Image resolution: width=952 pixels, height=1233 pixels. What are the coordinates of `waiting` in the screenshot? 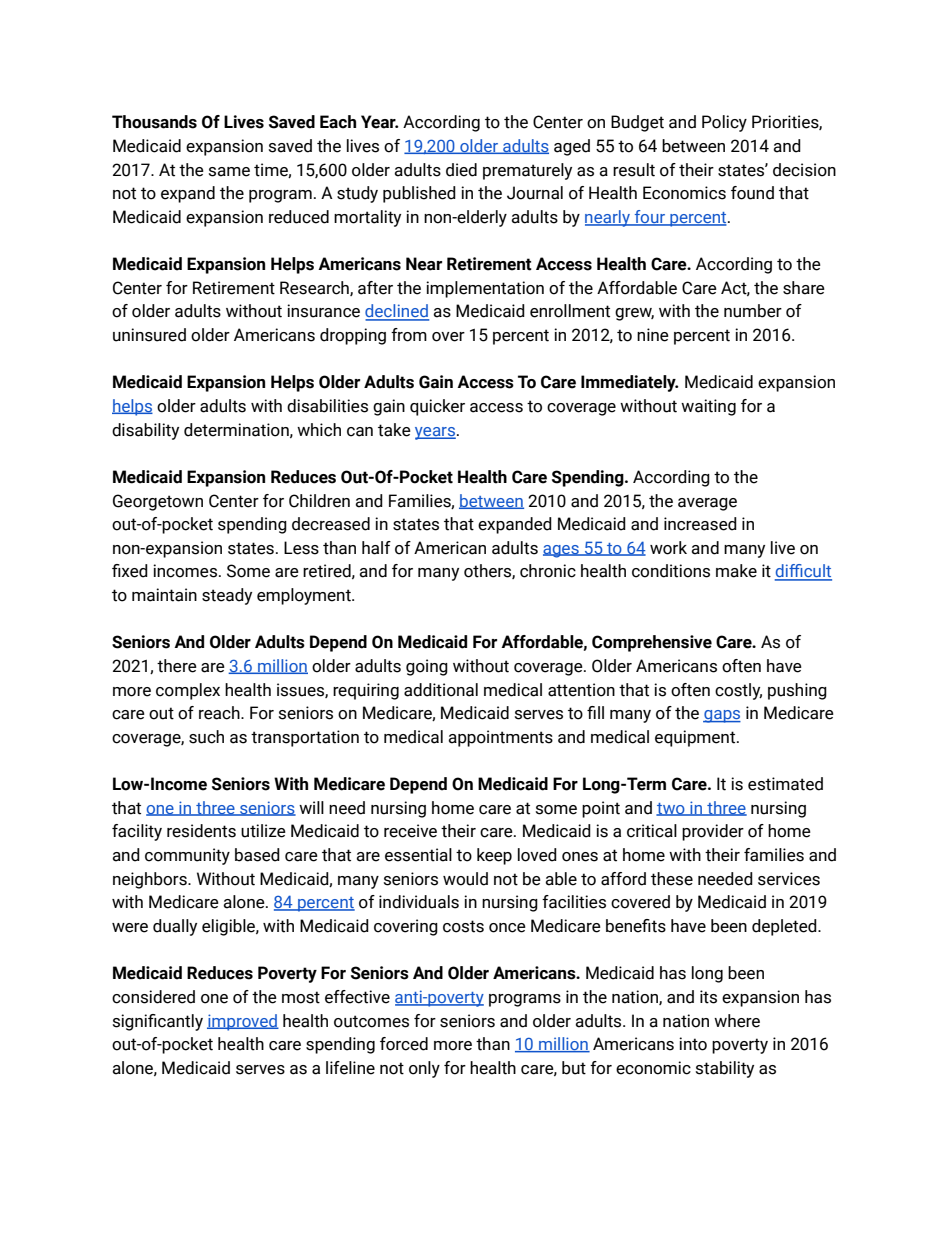 It's located at (708, 407).
